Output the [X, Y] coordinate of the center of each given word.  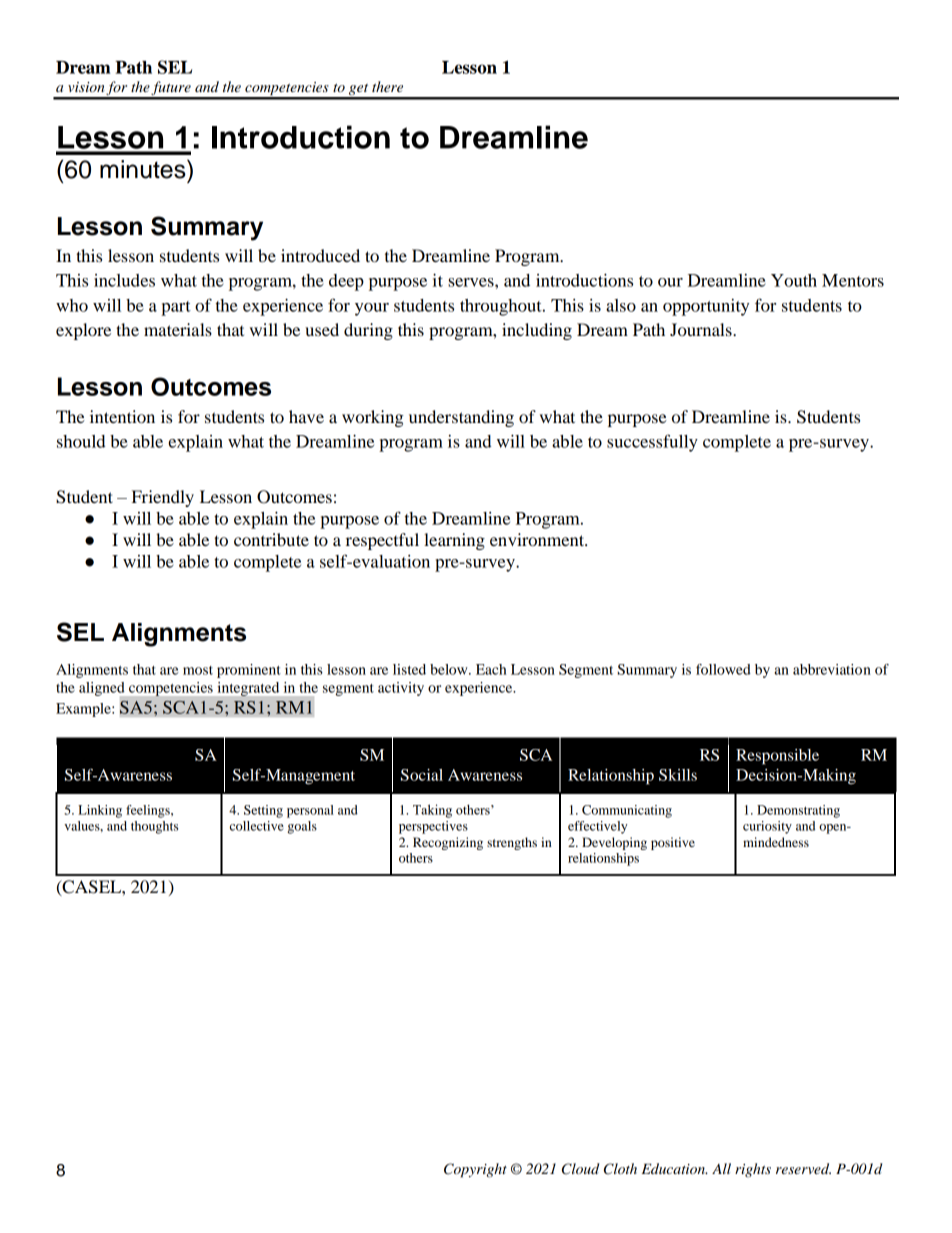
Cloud [581, 1169]
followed [723, 669]
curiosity [767, 827]
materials [178, 329]
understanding [461, 418]
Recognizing [448, 843]
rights [753, 1170]
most [198, 670]
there [387, 86]
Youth [794, 280]
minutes [144, 169]
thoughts [154, 827]
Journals [702, 329]
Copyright [475, 1170]
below [450, 669]
